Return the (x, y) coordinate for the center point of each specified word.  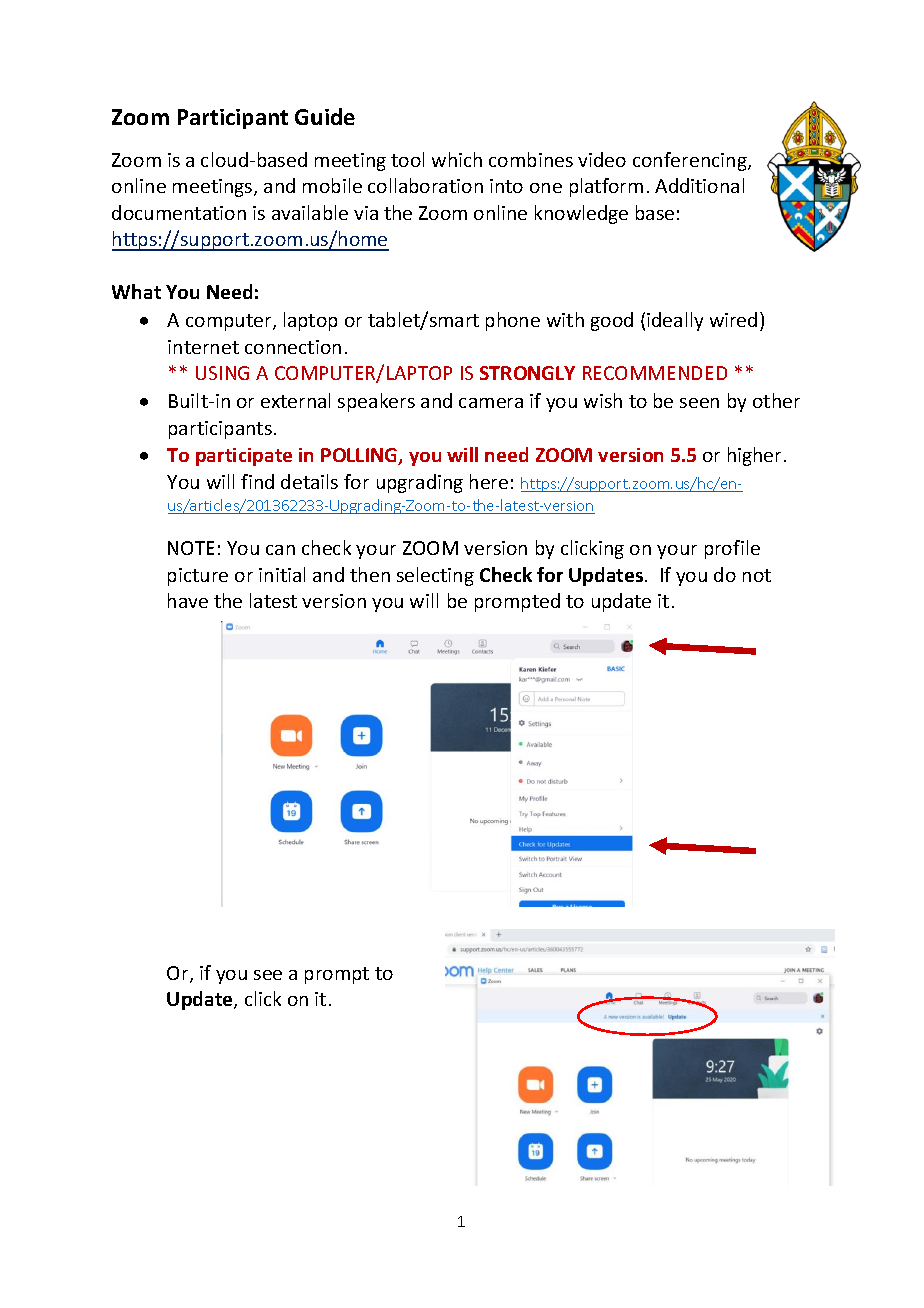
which (457, 159)
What (136, 291)
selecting (435, 576)
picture (198, 577)
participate (244, 457)
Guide (325, 116)
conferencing (691, 161)
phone (513, 321)
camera (491, 403)
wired (733, 319)
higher (754, 456)
